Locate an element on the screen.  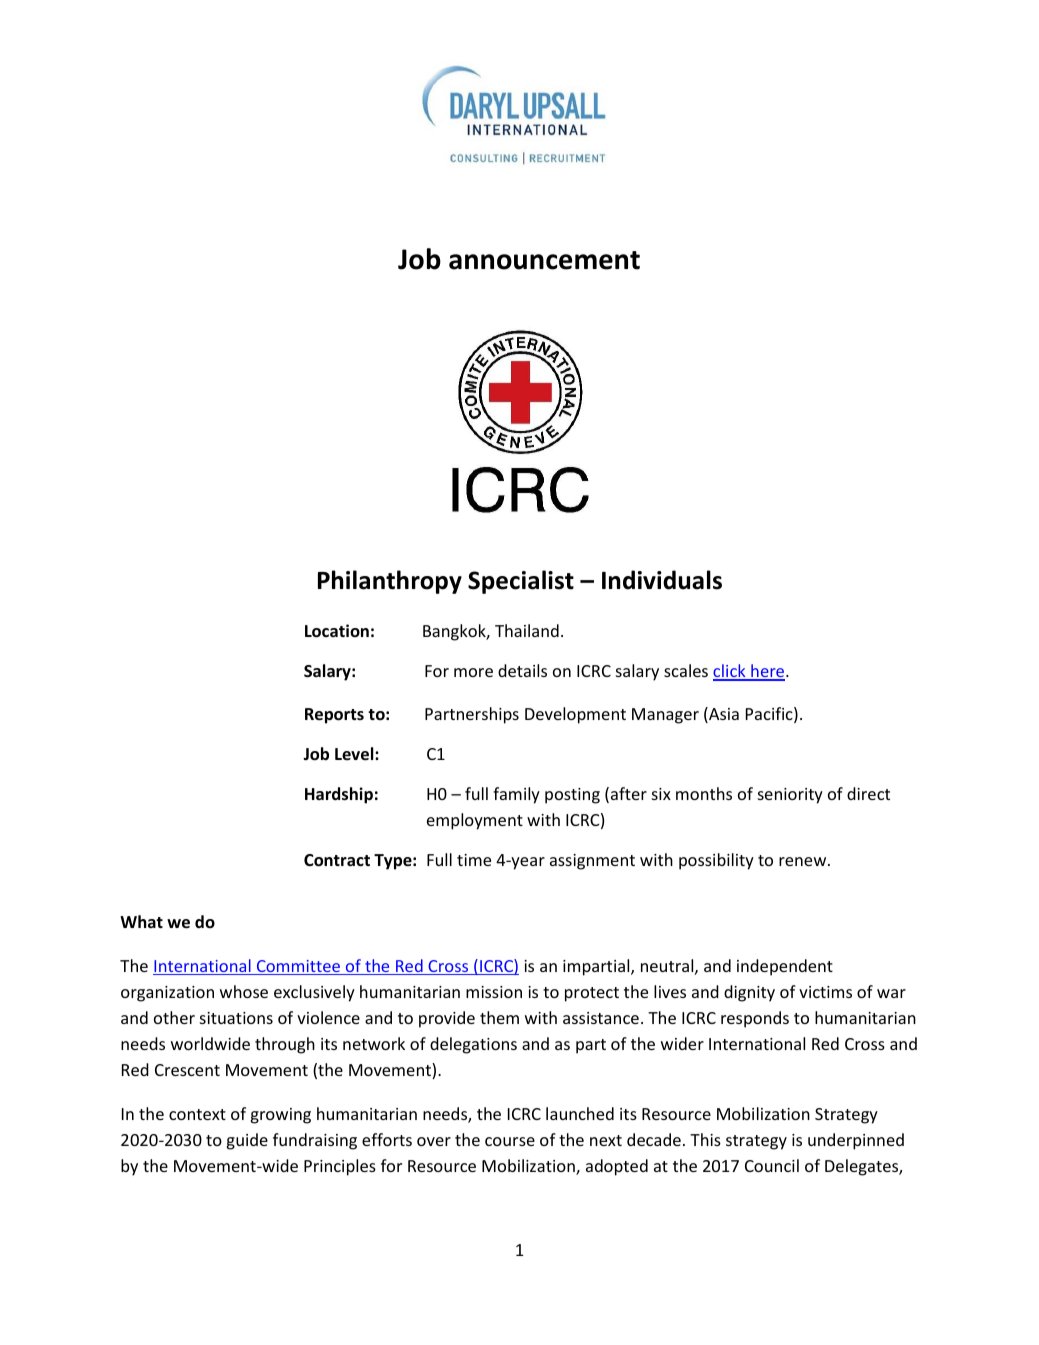
here is located at coordinates (768, 672).
